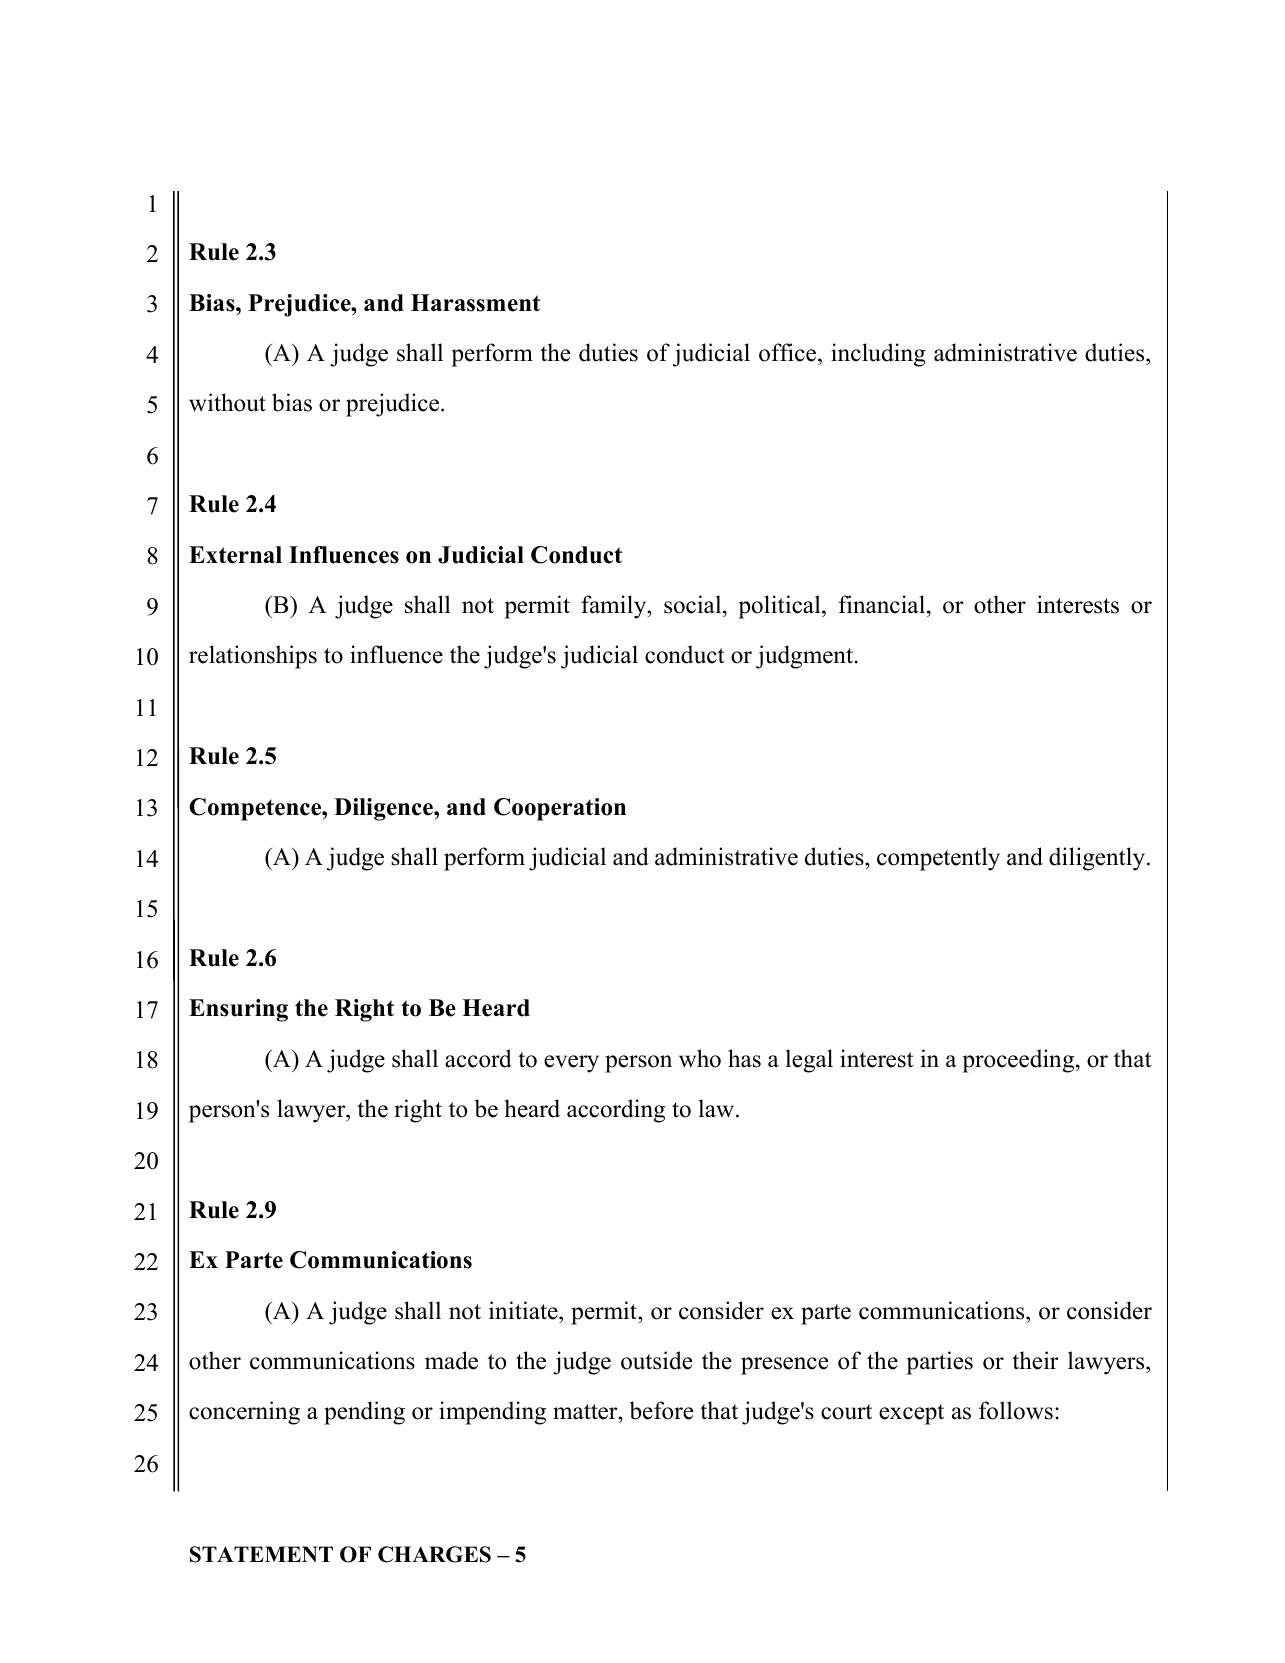 Image resolution: width=1285 pixels, height=1663 pixels. I want to click on STATEMENT, so click(261, 1554).
